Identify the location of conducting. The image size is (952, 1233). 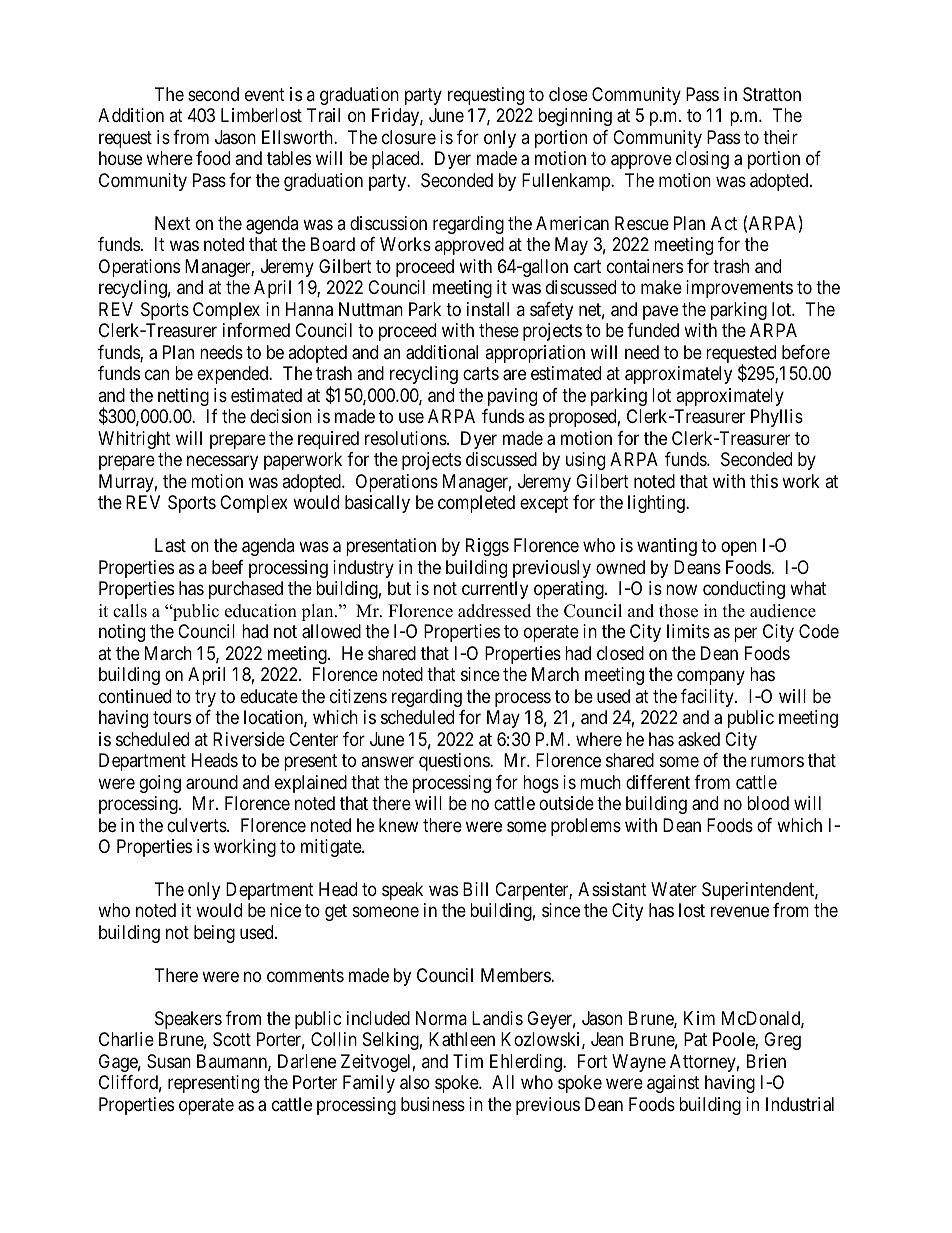
(744, 590).
